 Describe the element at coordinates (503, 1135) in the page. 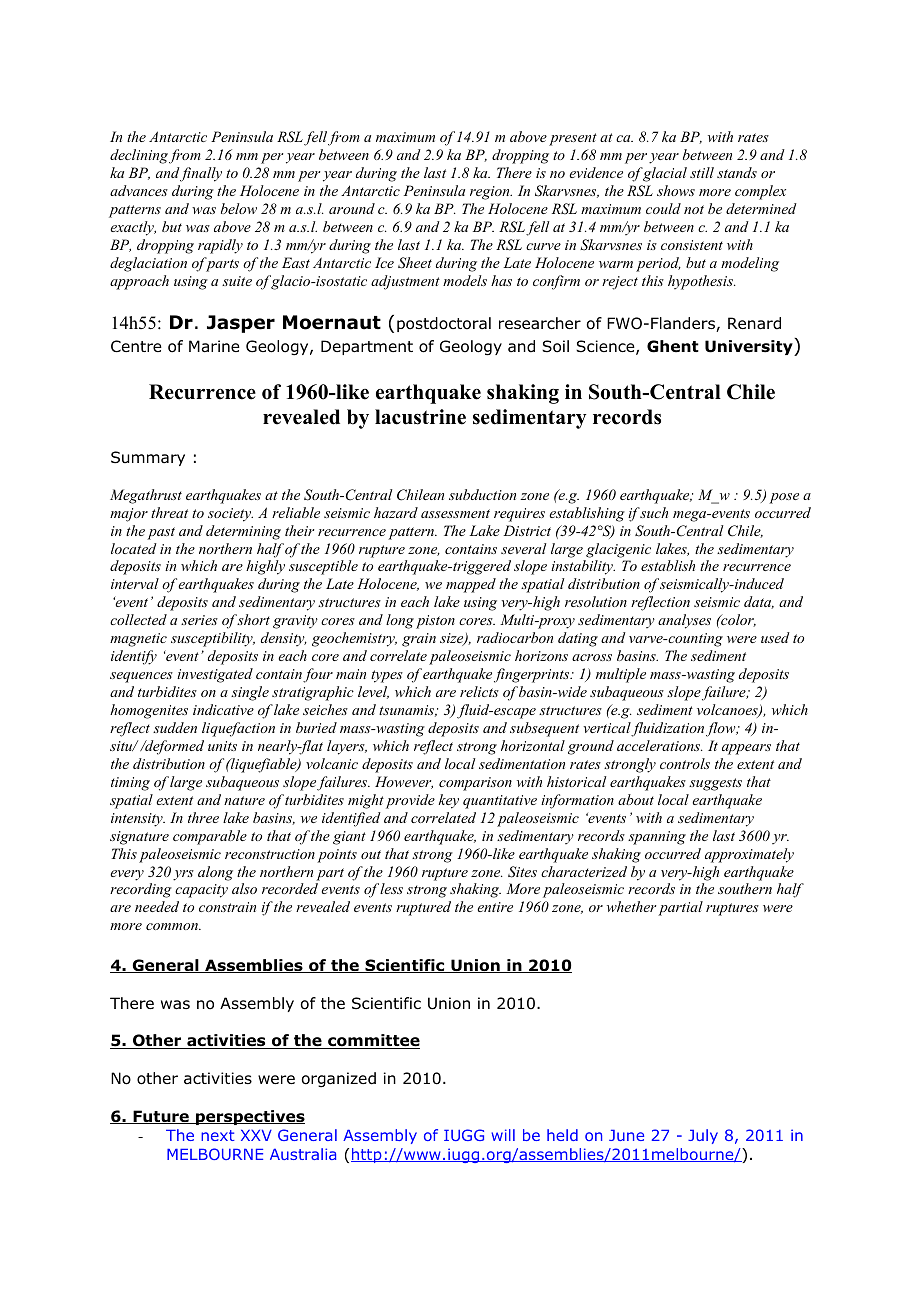

I see `will` at that location.
